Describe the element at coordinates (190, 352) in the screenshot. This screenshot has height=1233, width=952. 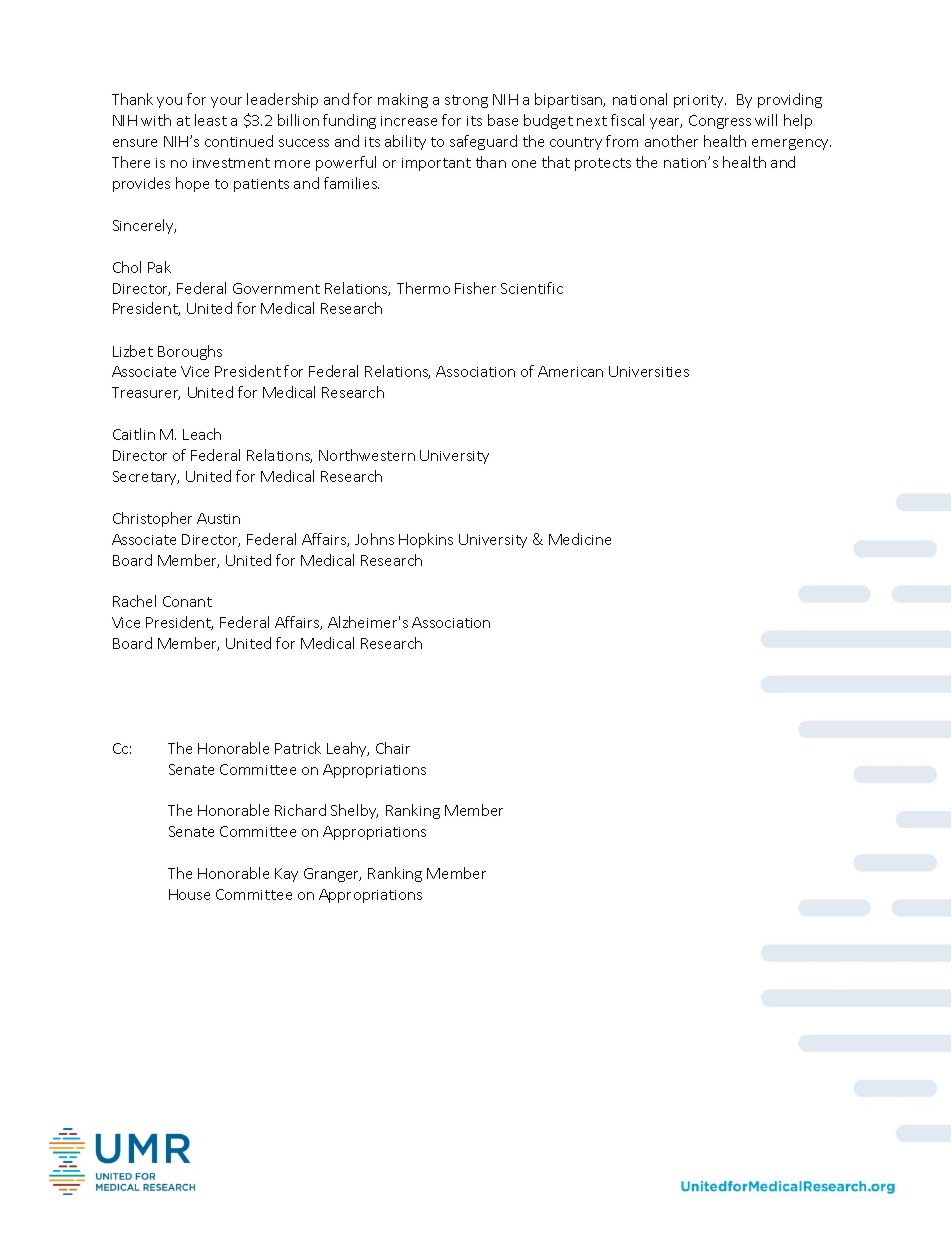
I see `Boroughs` at that location.
